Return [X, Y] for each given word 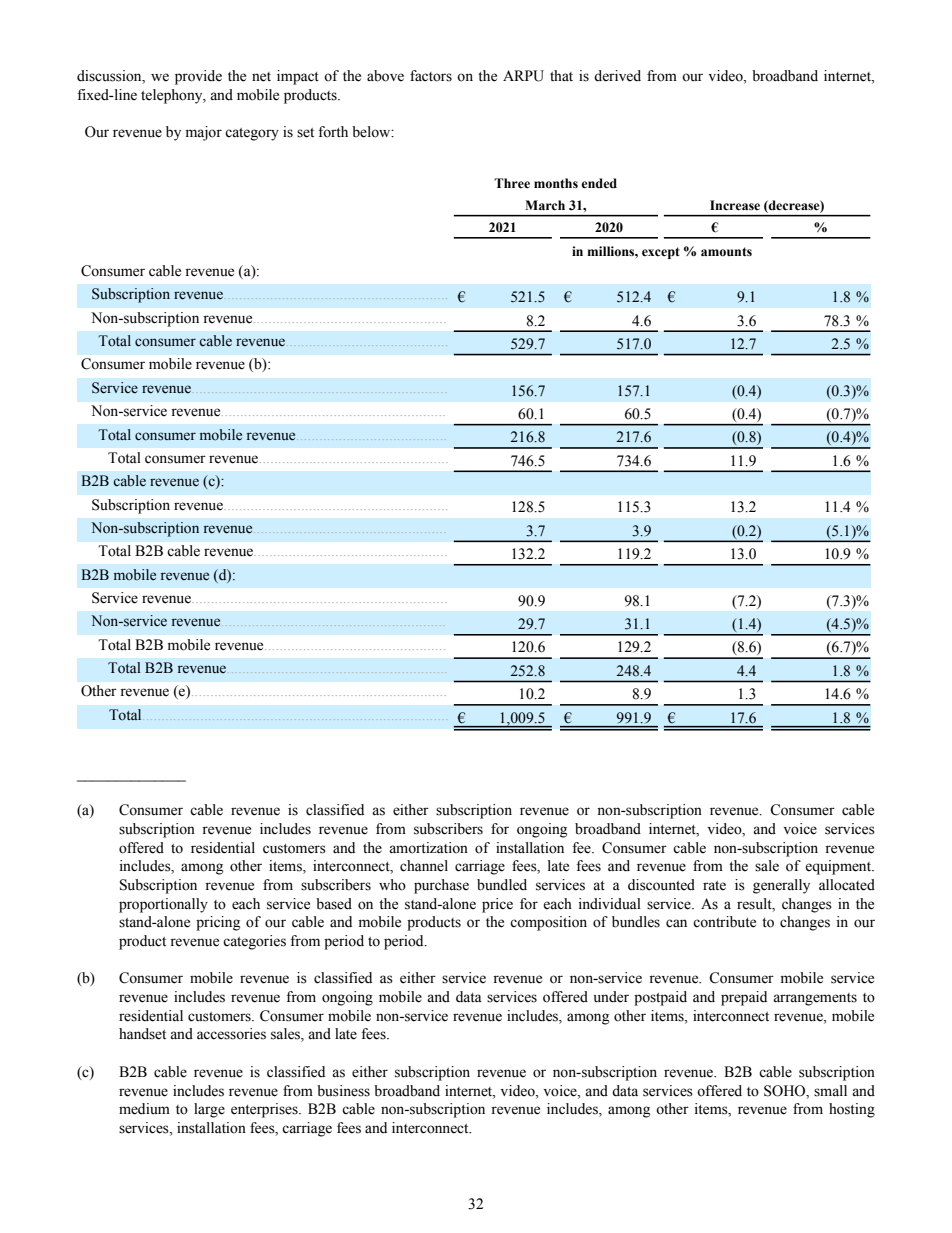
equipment [839, 867]
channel [424, 866]
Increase [735, 205]
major [204, 133]
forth [333, 132]
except [661, 253]
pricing [218, 923]
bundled [502, 885]
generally [781, 886]
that [561, 75]
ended [599, 183]
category [252, 134]
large [209, 1110]
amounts [726, 252]
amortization [428, 848]
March [545, 205]
